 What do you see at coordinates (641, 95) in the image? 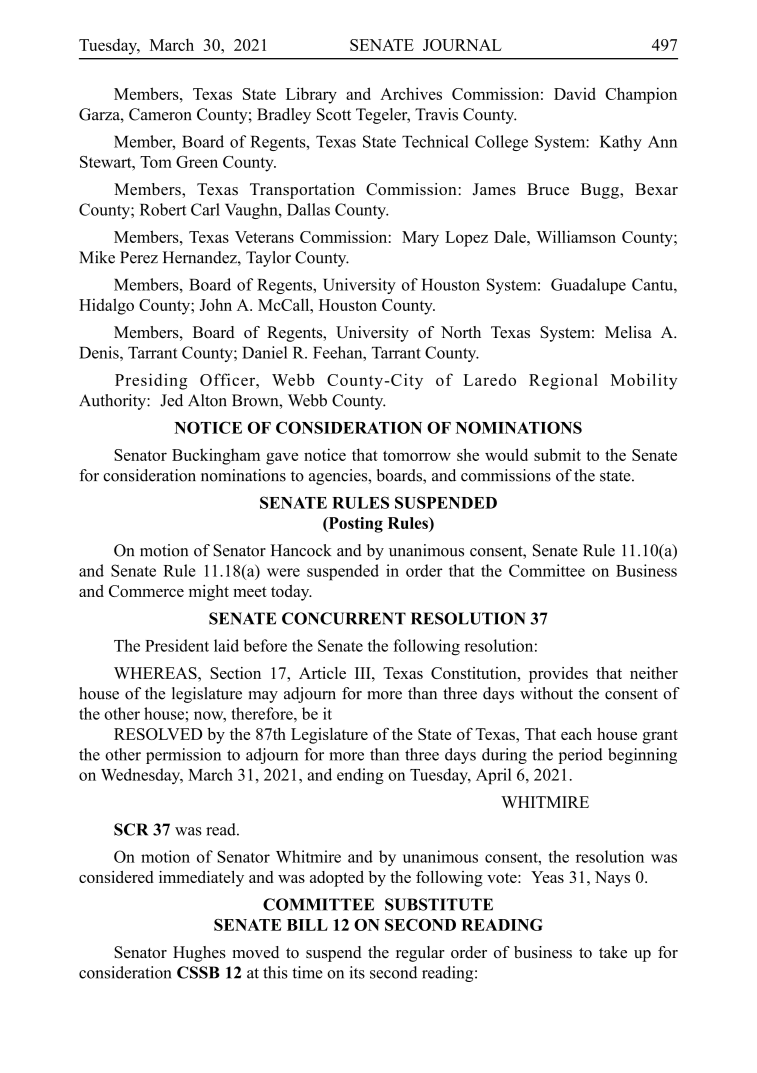
I see `Champion` at bounding box center [641, 95].
